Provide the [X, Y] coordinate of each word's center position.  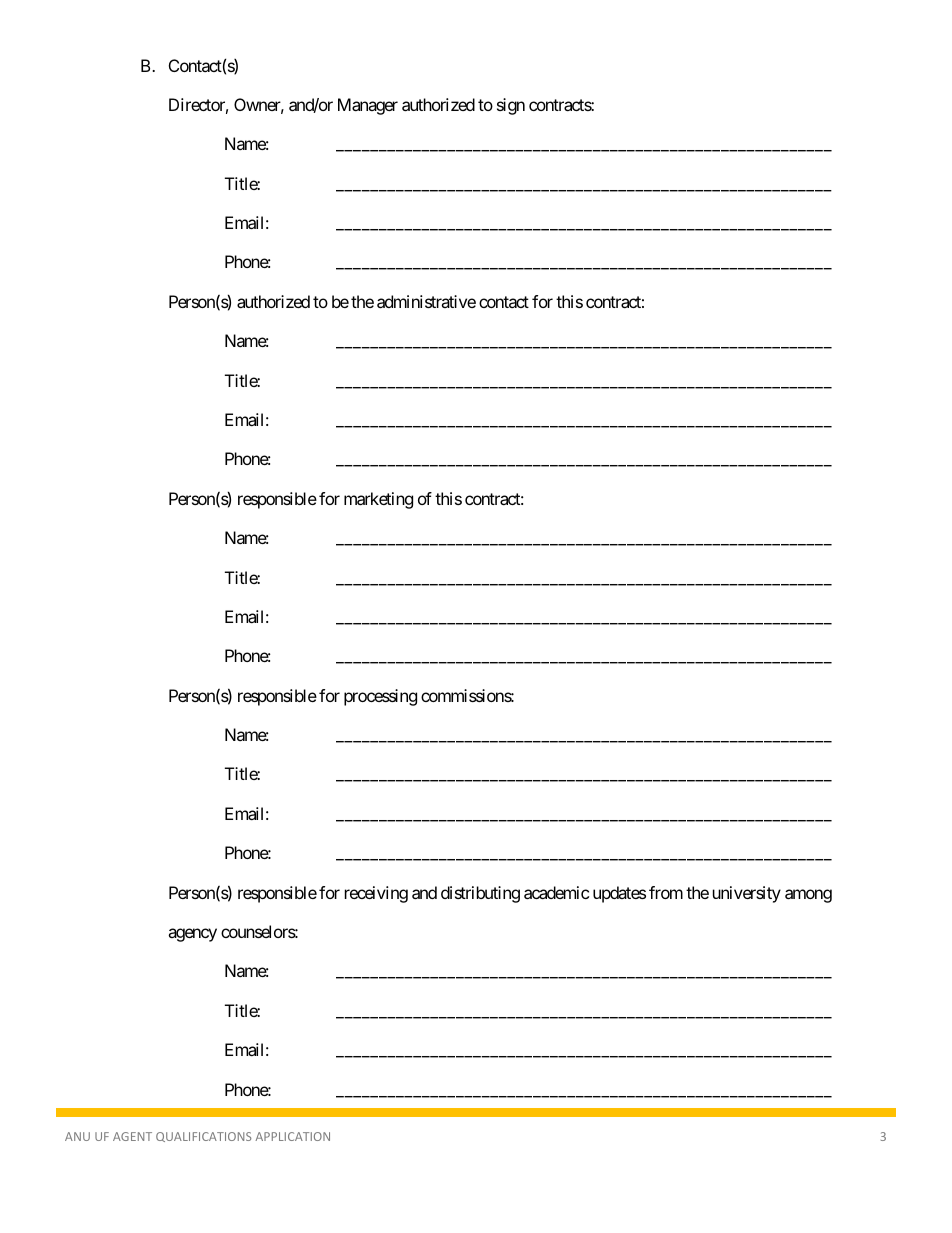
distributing [480, 894]
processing [380, 697]
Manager [368, 106]
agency [192, 935]
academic [556, 892]
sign [511, 106]
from [666, 892]
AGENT [132, 1136]
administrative [426, 301]
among [808, 896]
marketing [378, 500]
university [747, 894]
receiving [376, 894]
